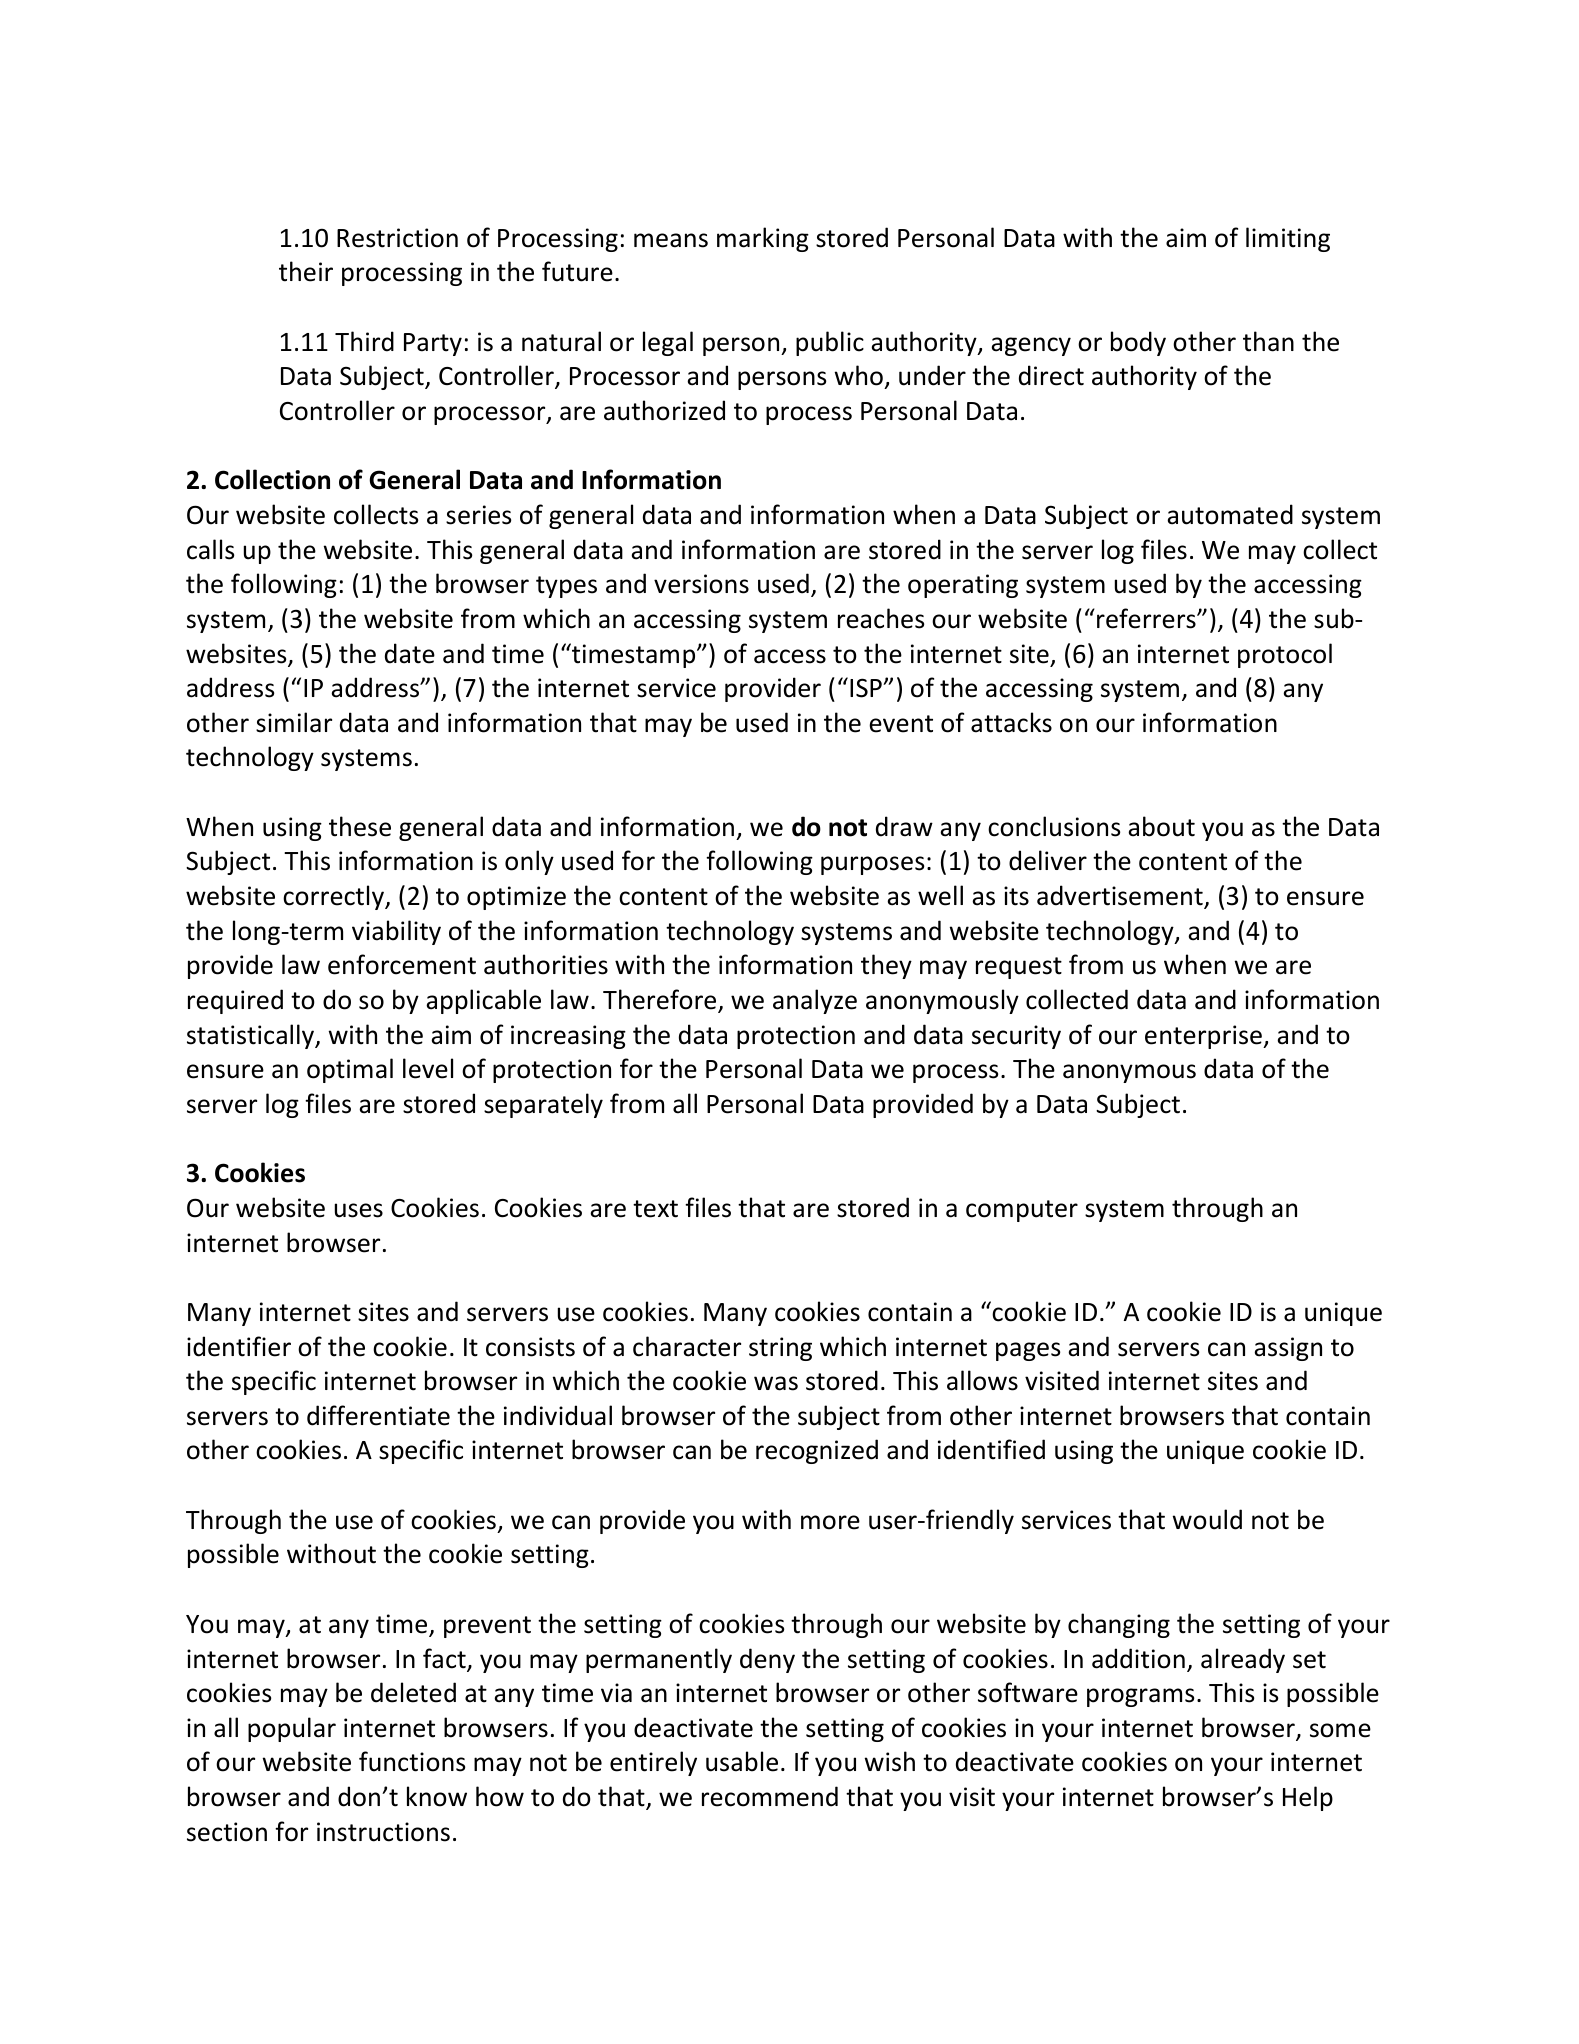 The width and height of the image is (1579, 2044). I want to click on functions, so click(412, 1761).
